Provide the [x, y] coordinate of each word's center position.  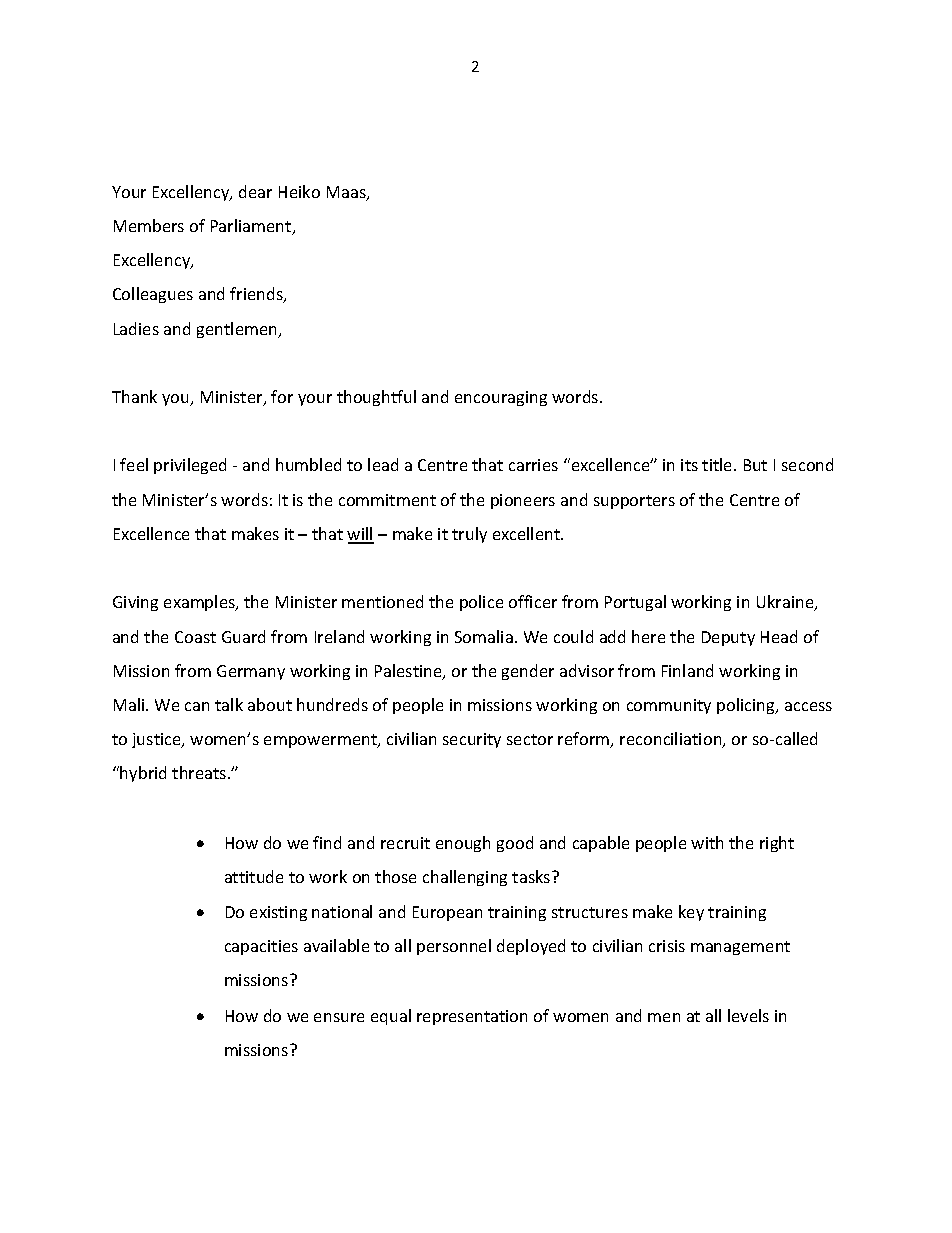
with [707, 842]
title [718, 464]
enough [463, 844]
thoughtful [376, 398]
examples [201, 603]
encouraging [501, 398]
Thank [134, 396]
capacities [261, 947]
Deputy [728, 638]
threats [200, 772]
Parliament [252, 227]
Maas [347, 193]
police [481, 603]
